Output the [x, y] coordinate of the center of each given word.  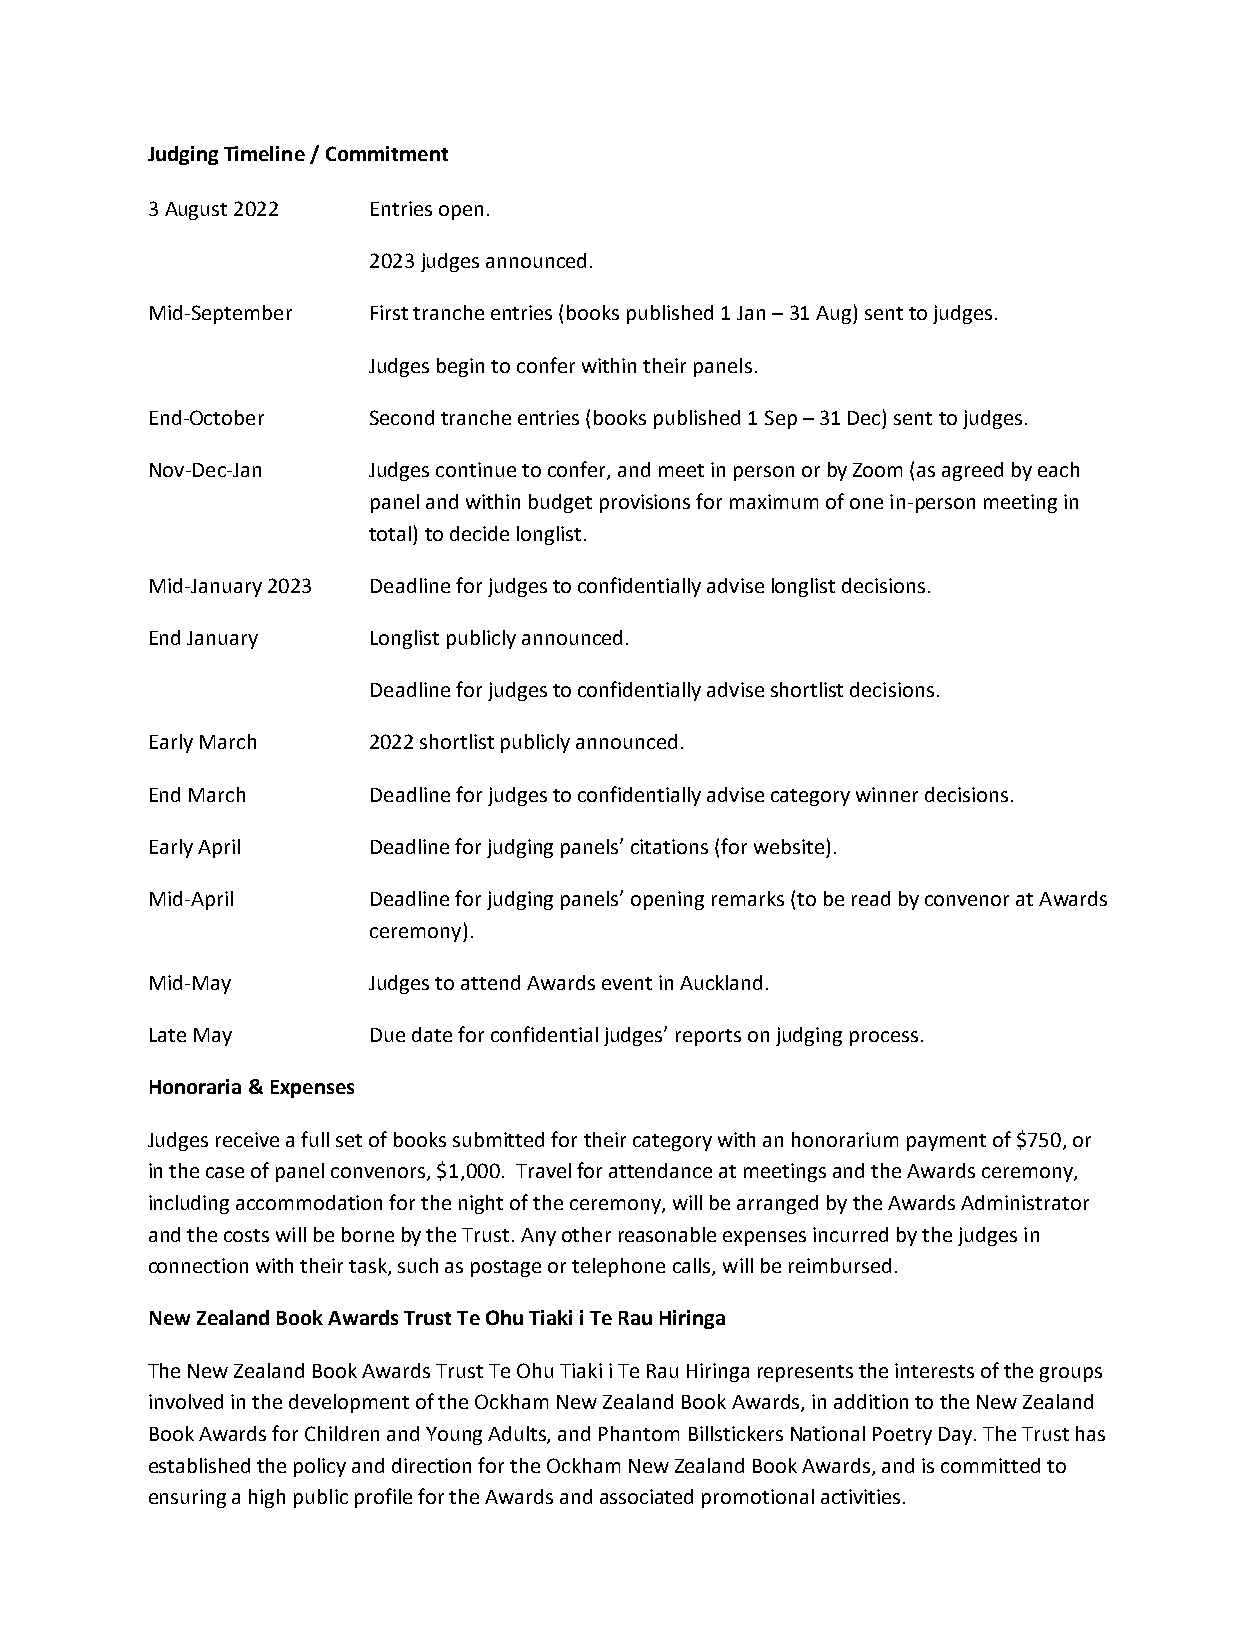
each [1058, 469]
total [390, 533]
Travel [543, 1170]
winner [887, 794]
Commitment [387, 153]
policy [320, 1467]
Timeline [264, 153]
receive [247, 1139]
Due [388, 1035]
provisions [645, 503]
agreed [972, 471]
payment [946, 1142]
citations [669, 846]
